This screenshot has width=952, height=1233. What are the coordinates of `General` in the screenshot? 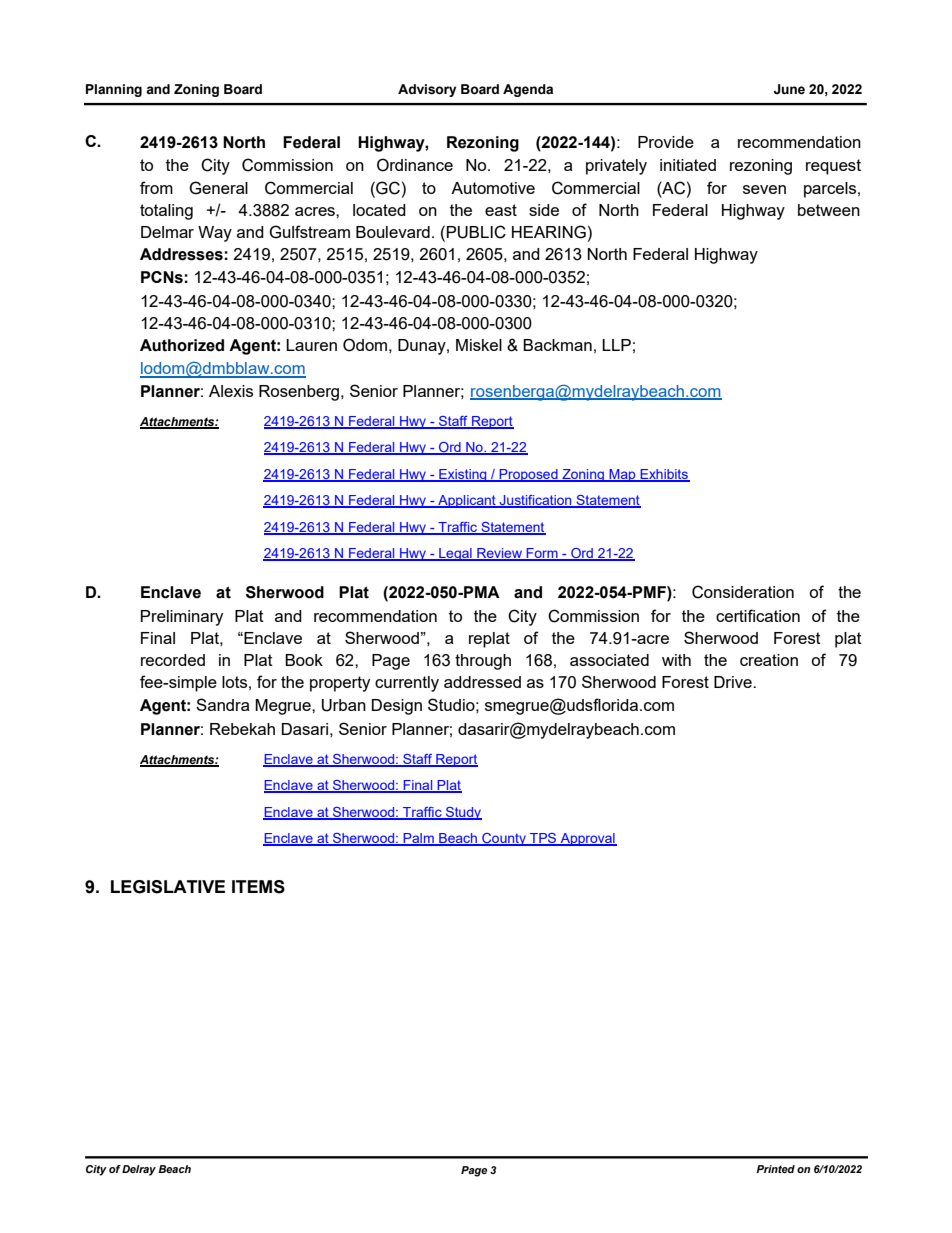 It's located at (218, 188).
